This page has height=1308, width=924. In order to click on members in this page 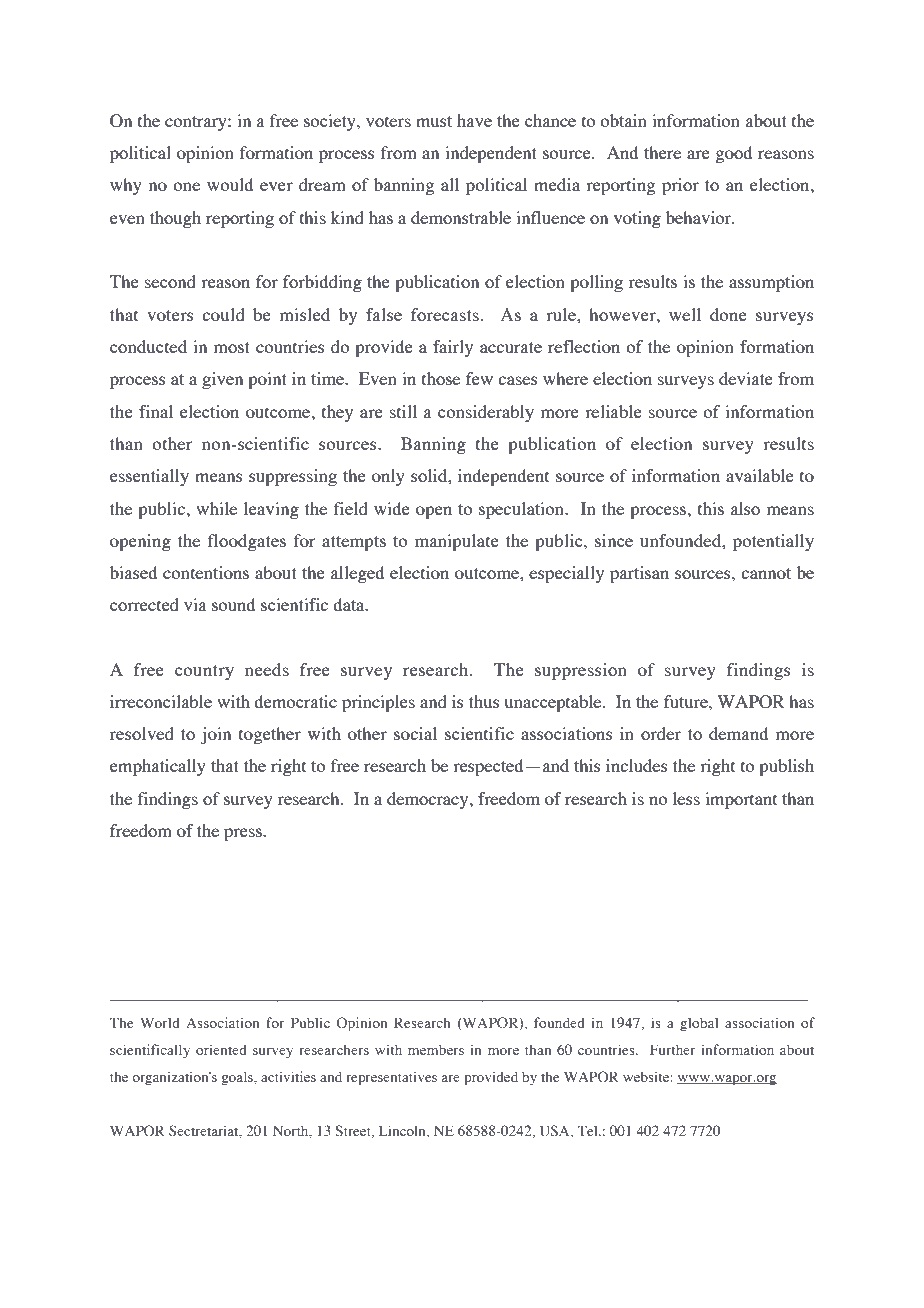, I will do `click(436, 1049)`.
